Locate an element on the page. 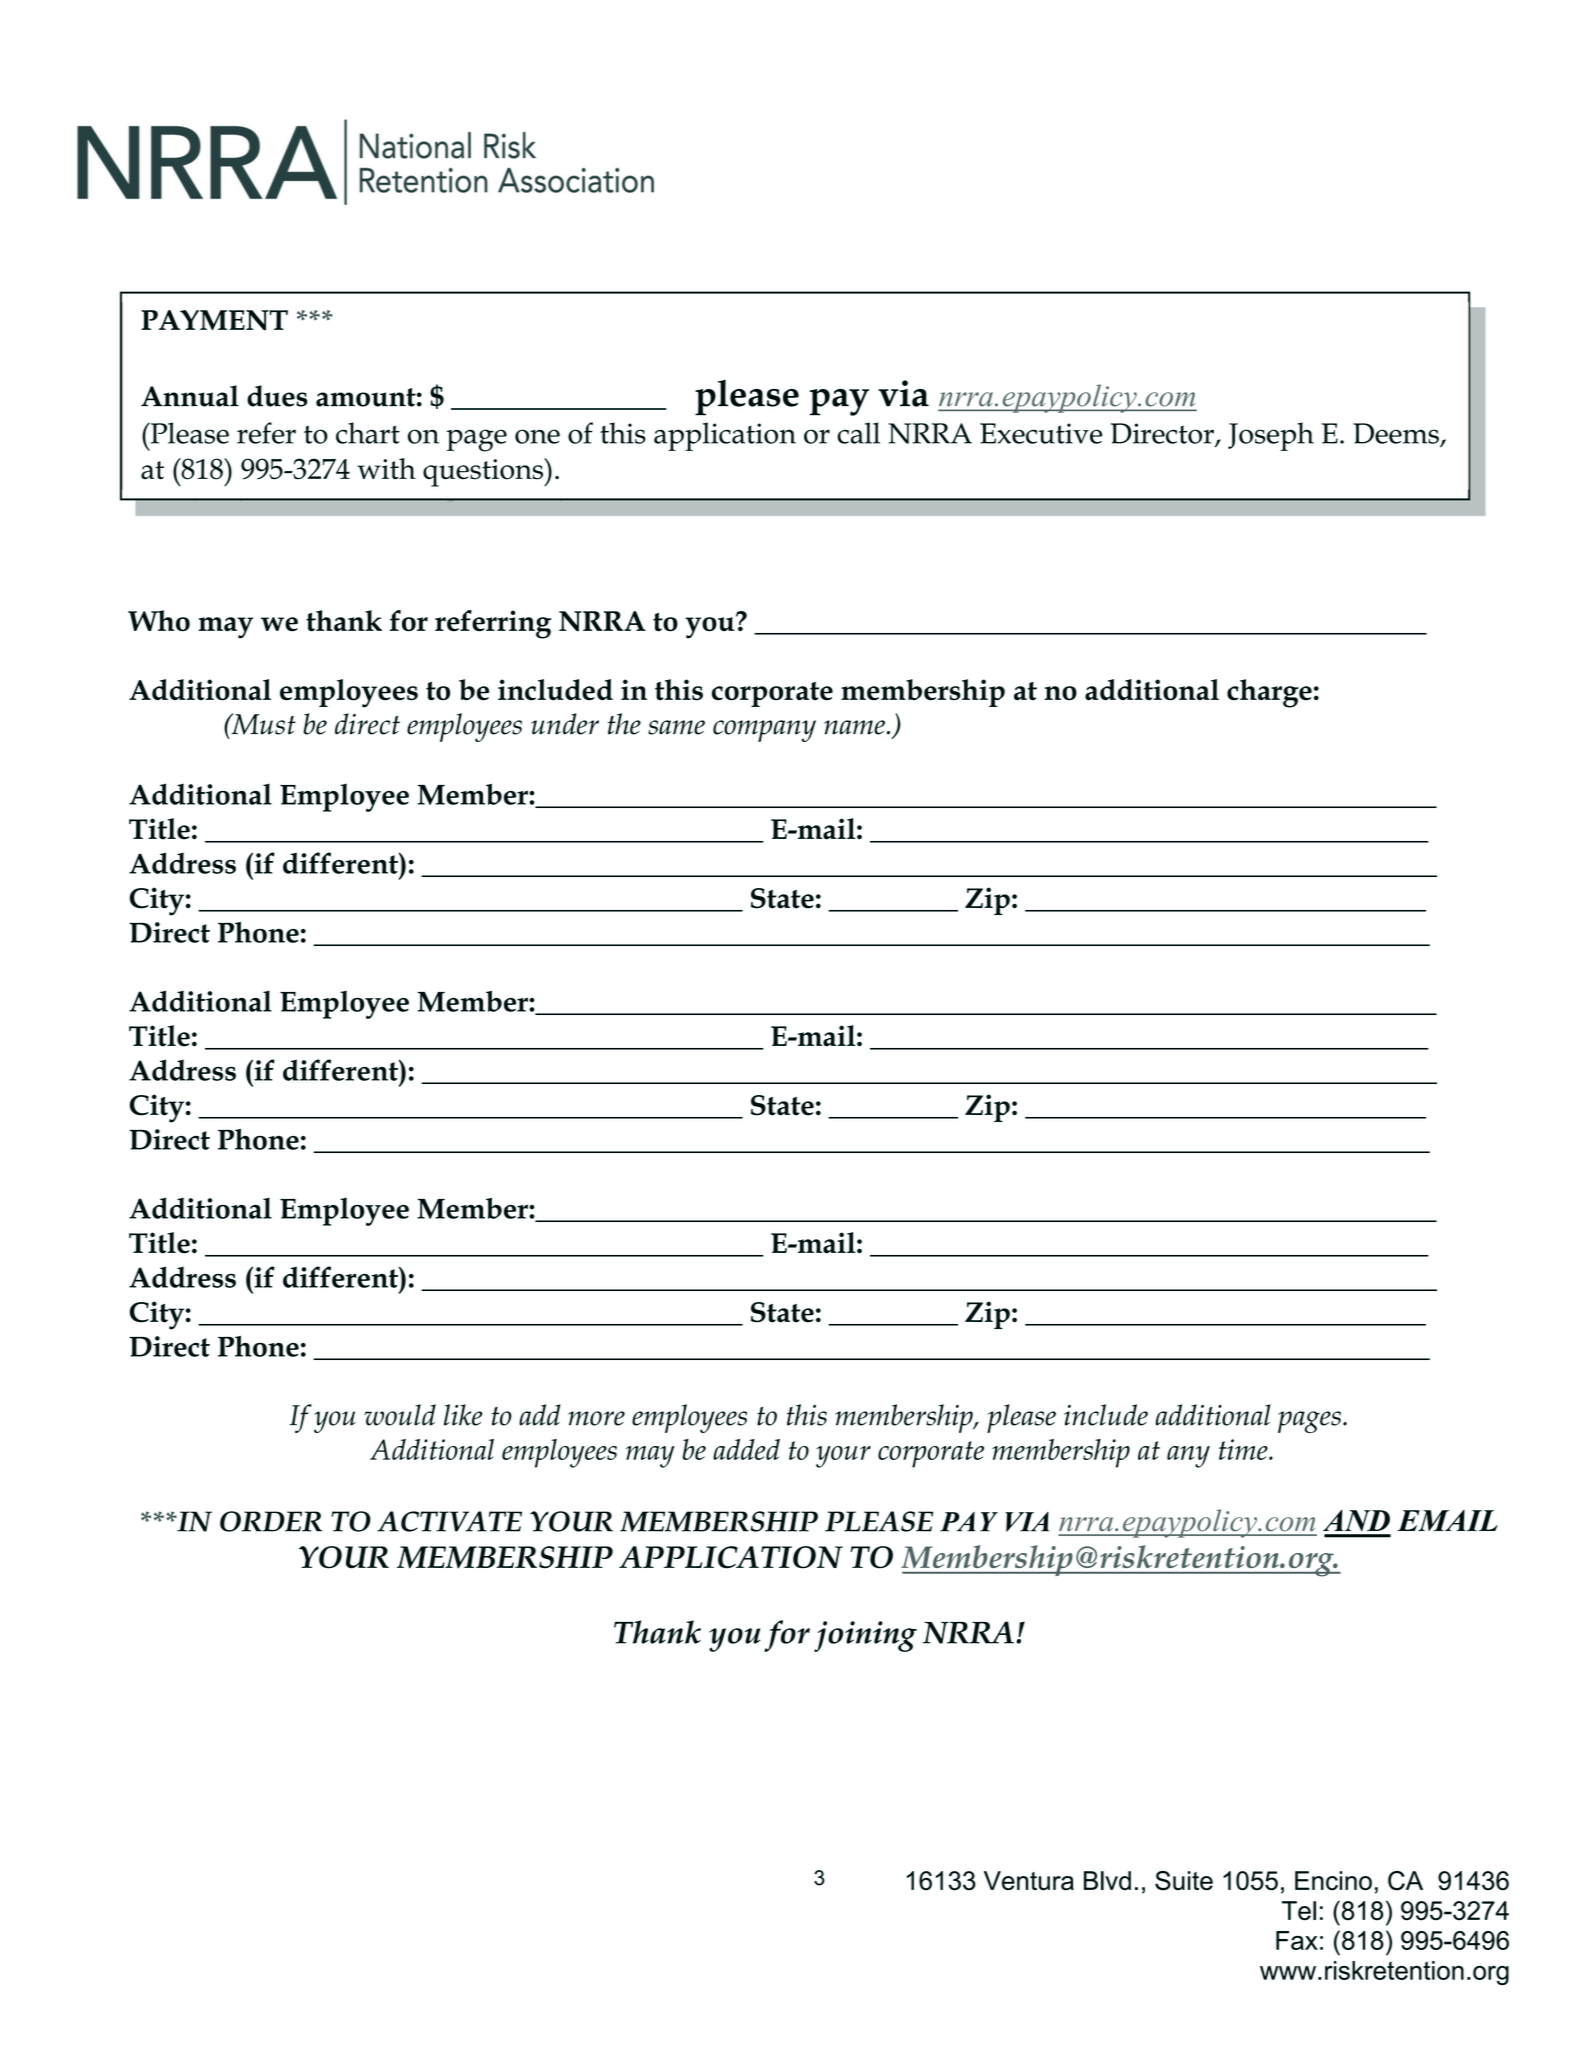  Who is located at coordinates (159, 621).
